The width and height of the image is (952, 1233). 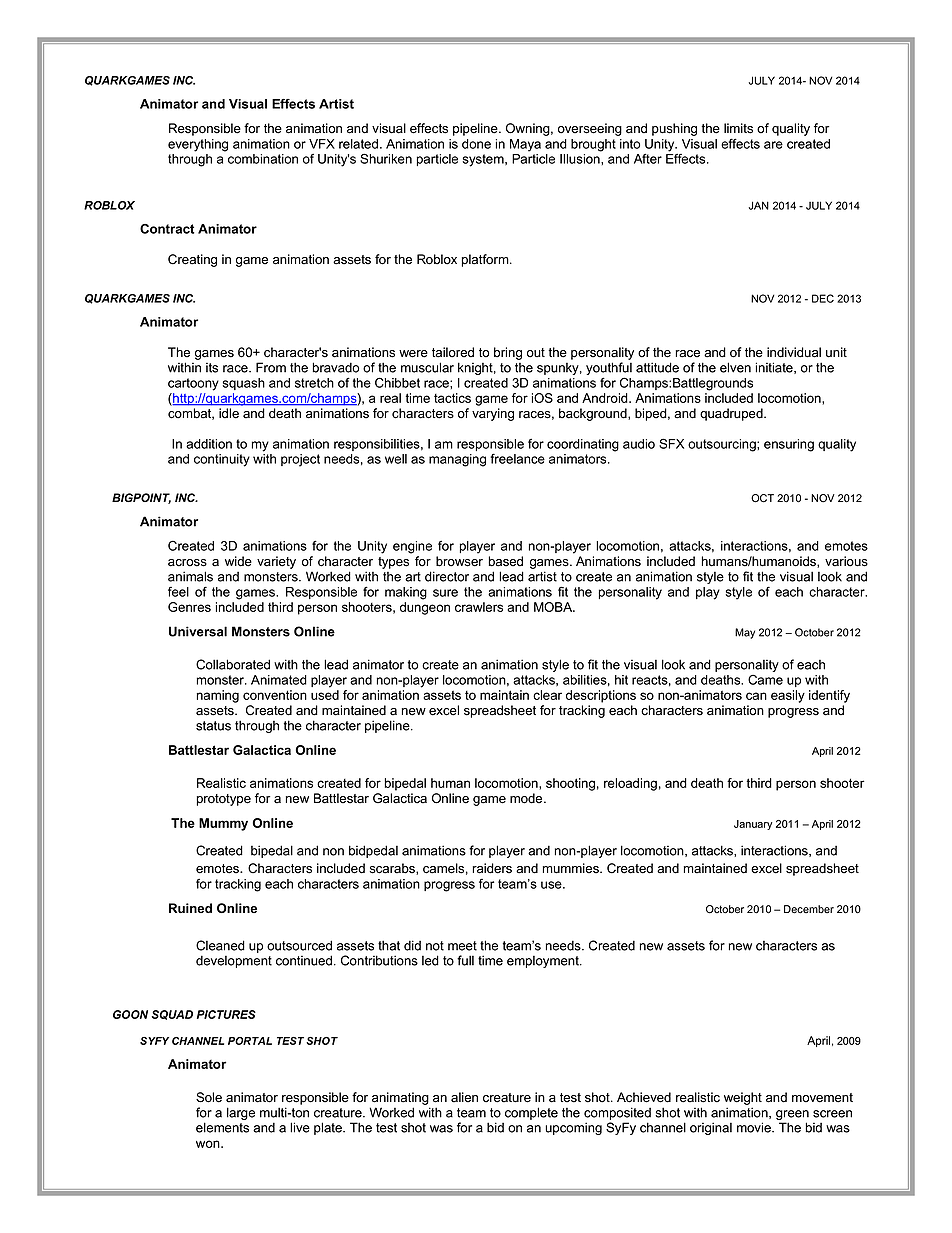 I want to click on quadruped, so click(x=732, y=414).
